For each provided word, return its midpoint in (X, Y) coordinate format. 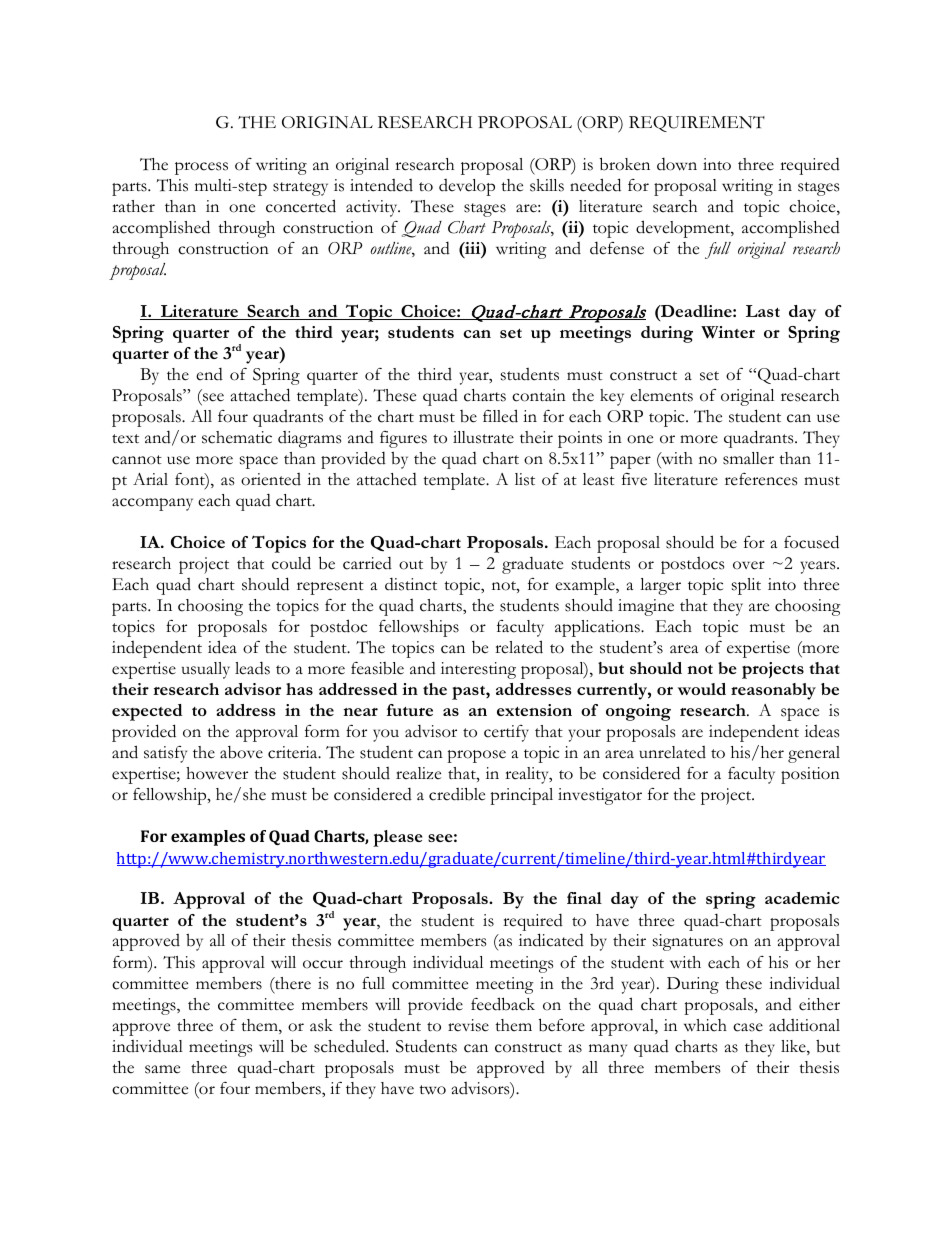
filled (500, 416)
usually (206, 670)
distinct (411, 584)
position (810, 775)
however (217, 773)
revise (468, 1025)
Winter (728, 332)
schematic (237, 437)
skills (547, 185)
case (748, 1027)
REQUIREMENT (697, 124)
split (746, 586)
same (162, 1069)
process (201, 168)
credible (457, 794)
